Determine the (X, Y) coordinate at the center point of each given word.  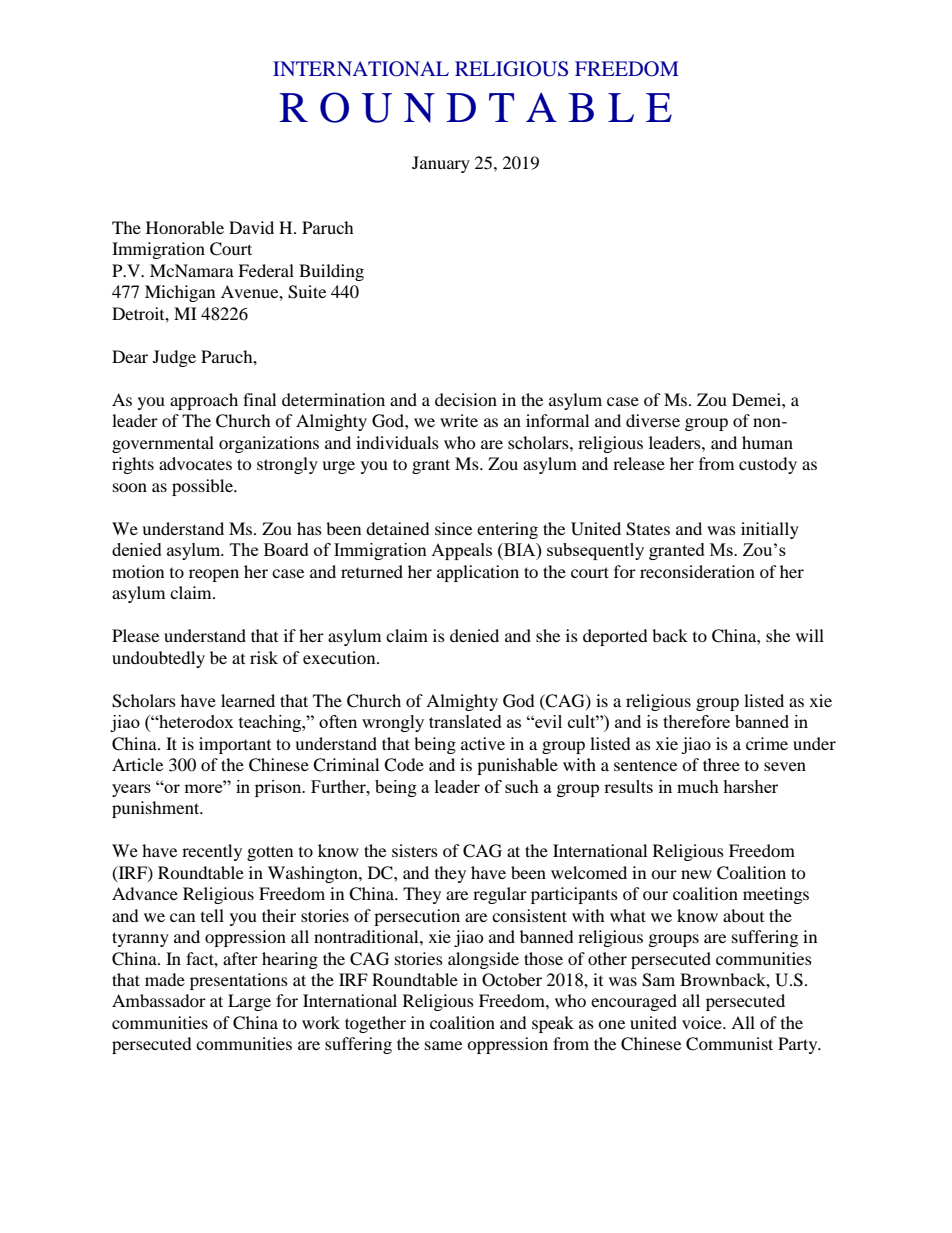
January (441, 164)
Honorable (185, 227)
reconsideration (697, 571)
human (767, 442)
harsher (750, 786)
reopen (214, 575)
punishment (157, 809)
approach (204, 401)
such (522, 786)
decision (466, 399)
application (478, 573)
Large (249, 1002)
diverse (653, 420)
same (443, 1045)
